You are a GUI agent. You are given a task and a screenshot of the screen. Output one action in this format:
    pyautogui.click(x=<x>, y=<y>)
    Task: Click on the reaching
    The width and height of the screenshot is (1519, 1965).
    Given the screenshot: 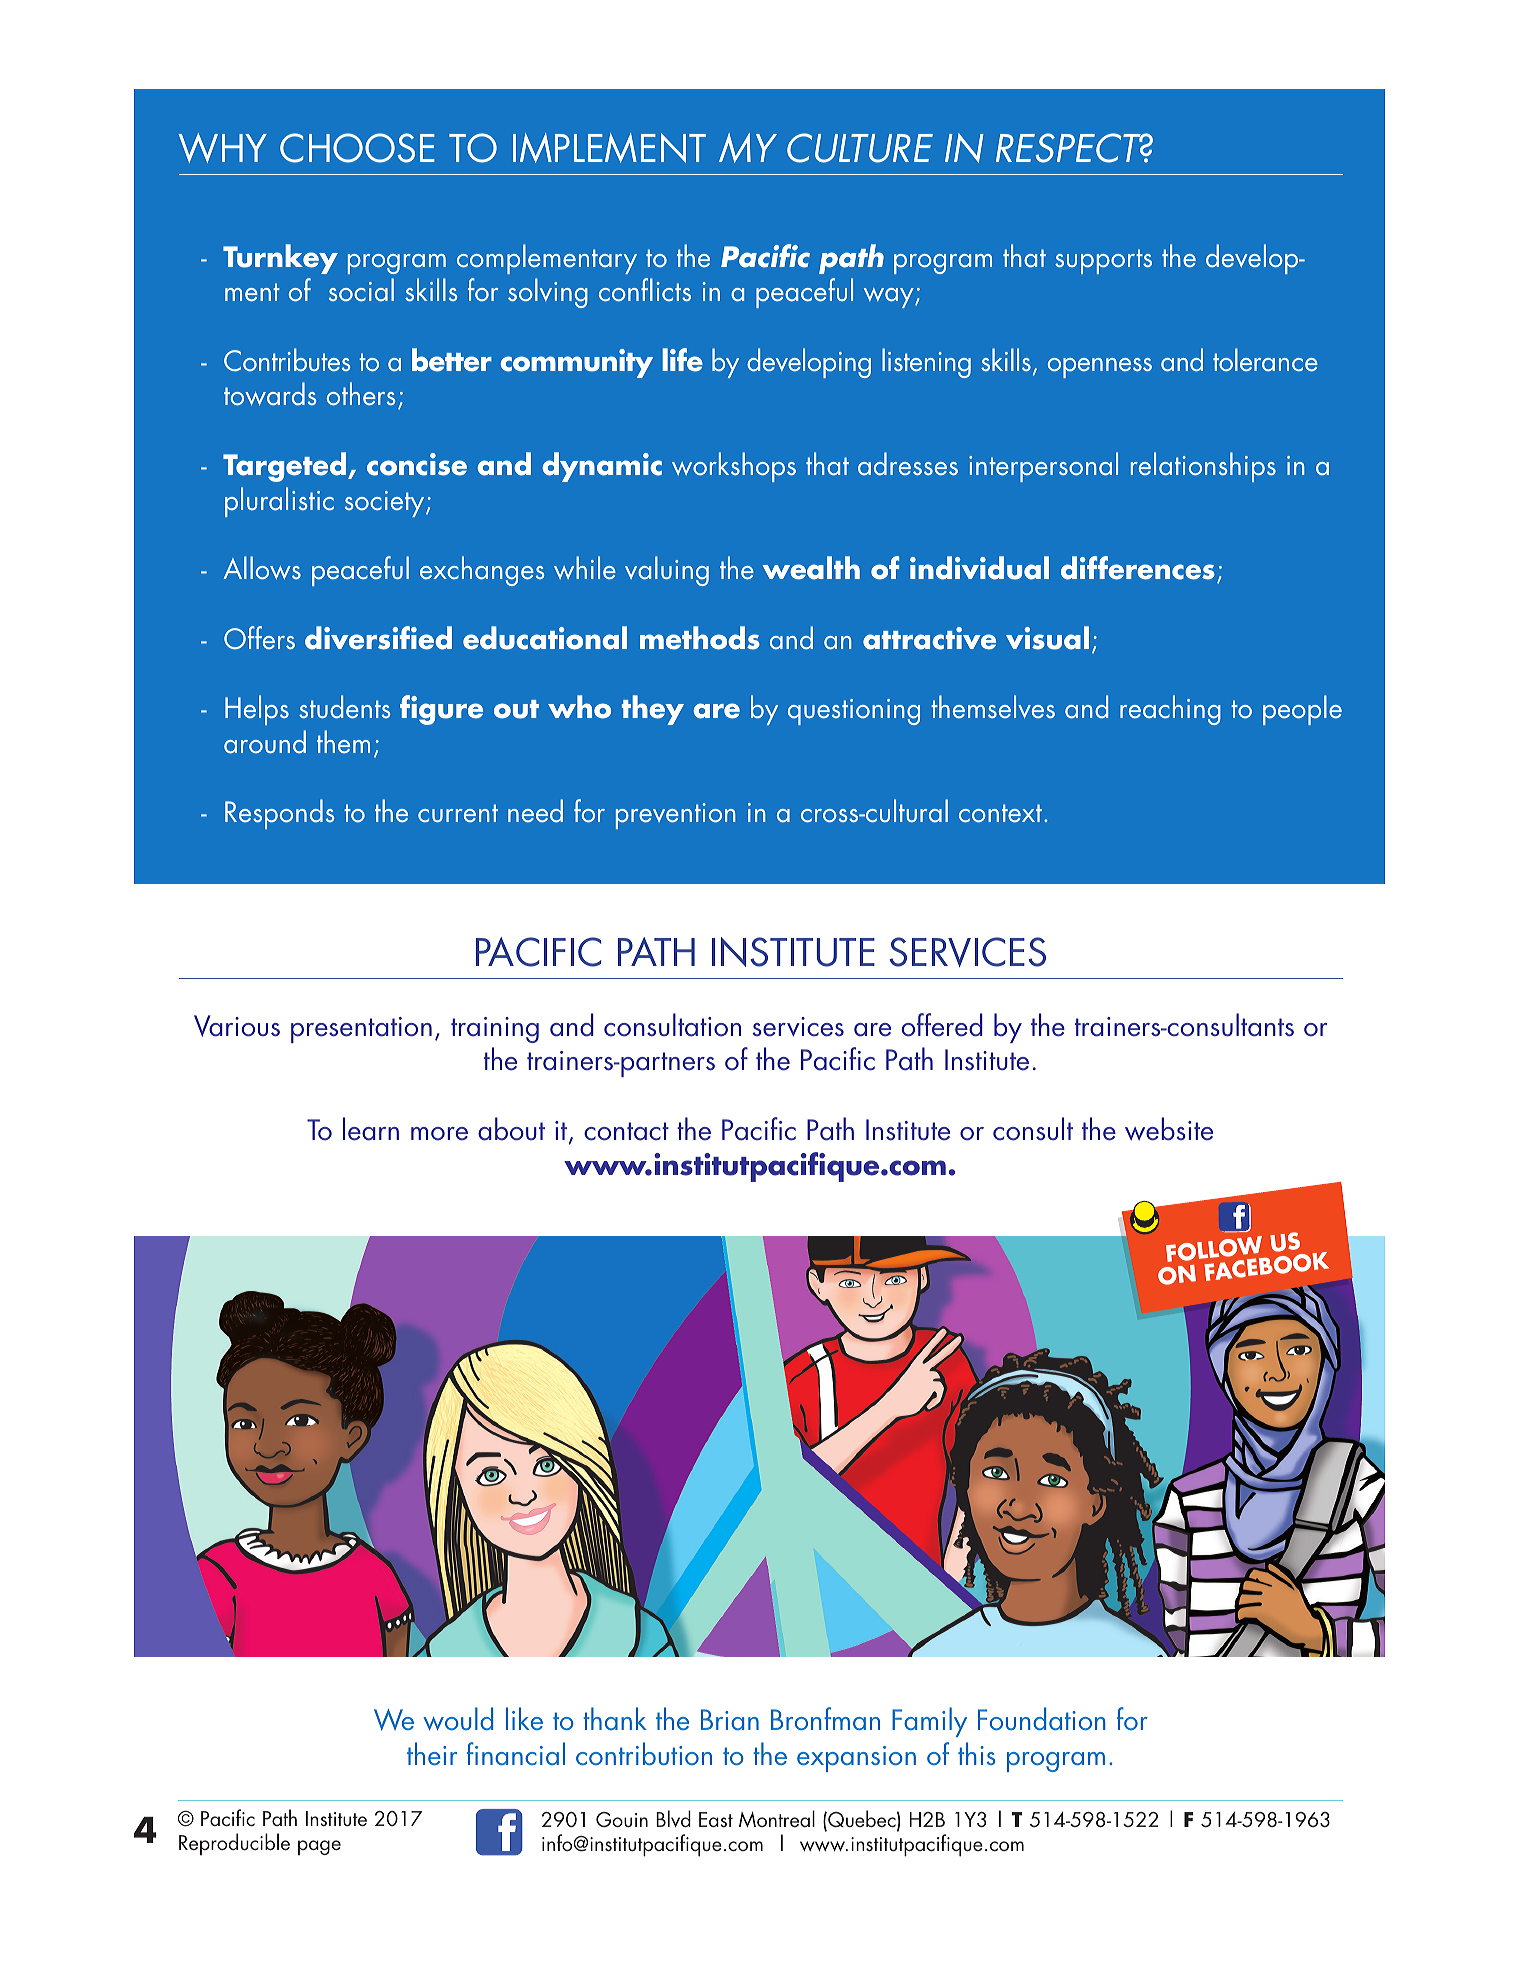 What is the action you would take?
    pyautogui.click(x=1170, y=710)
